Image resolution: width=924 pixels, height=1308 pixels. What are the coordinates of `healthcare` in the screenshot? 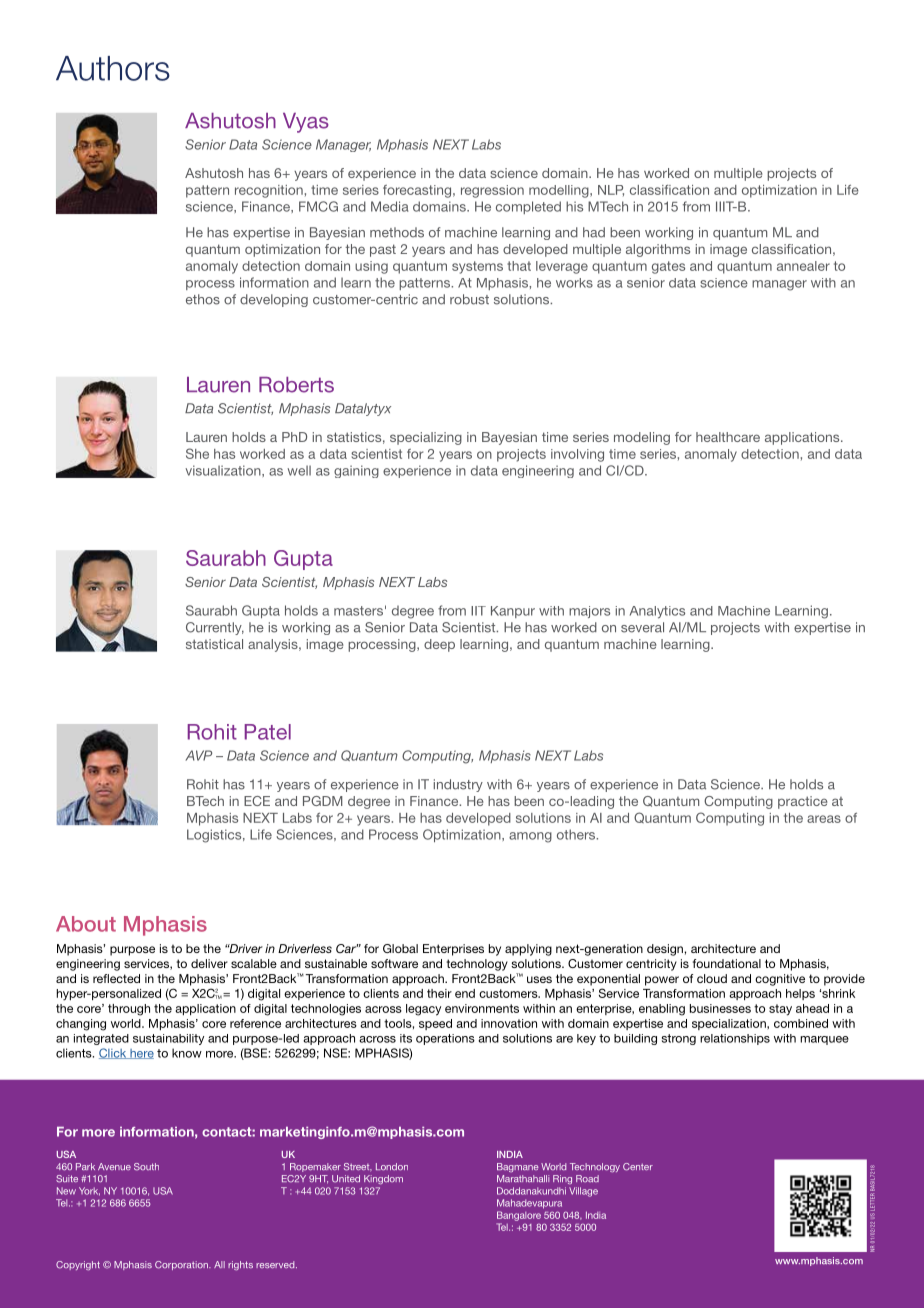 It's located at (728, 437).
